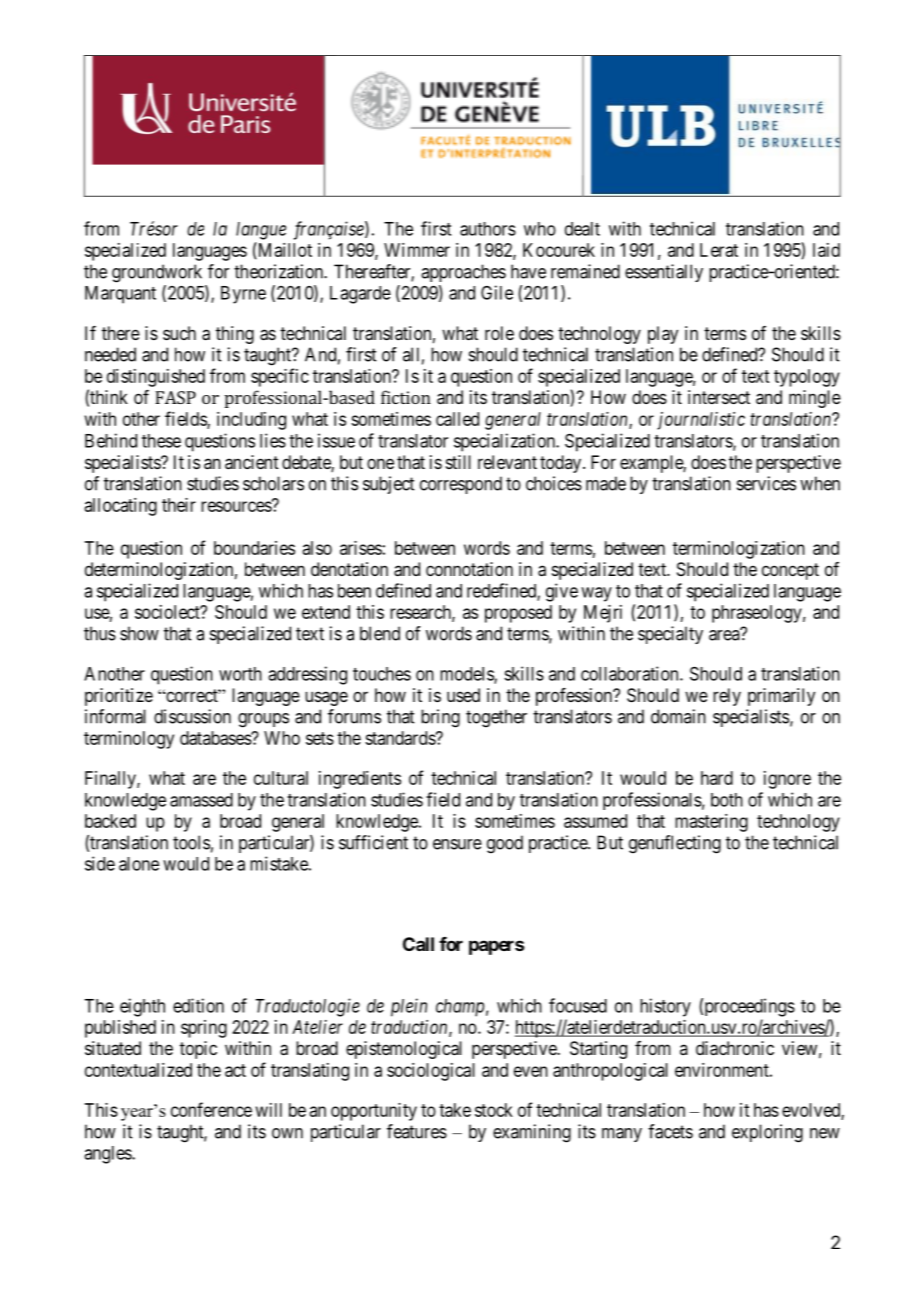 The image size is (924, 1308). I want to click on discussion, so click(192, 716).
